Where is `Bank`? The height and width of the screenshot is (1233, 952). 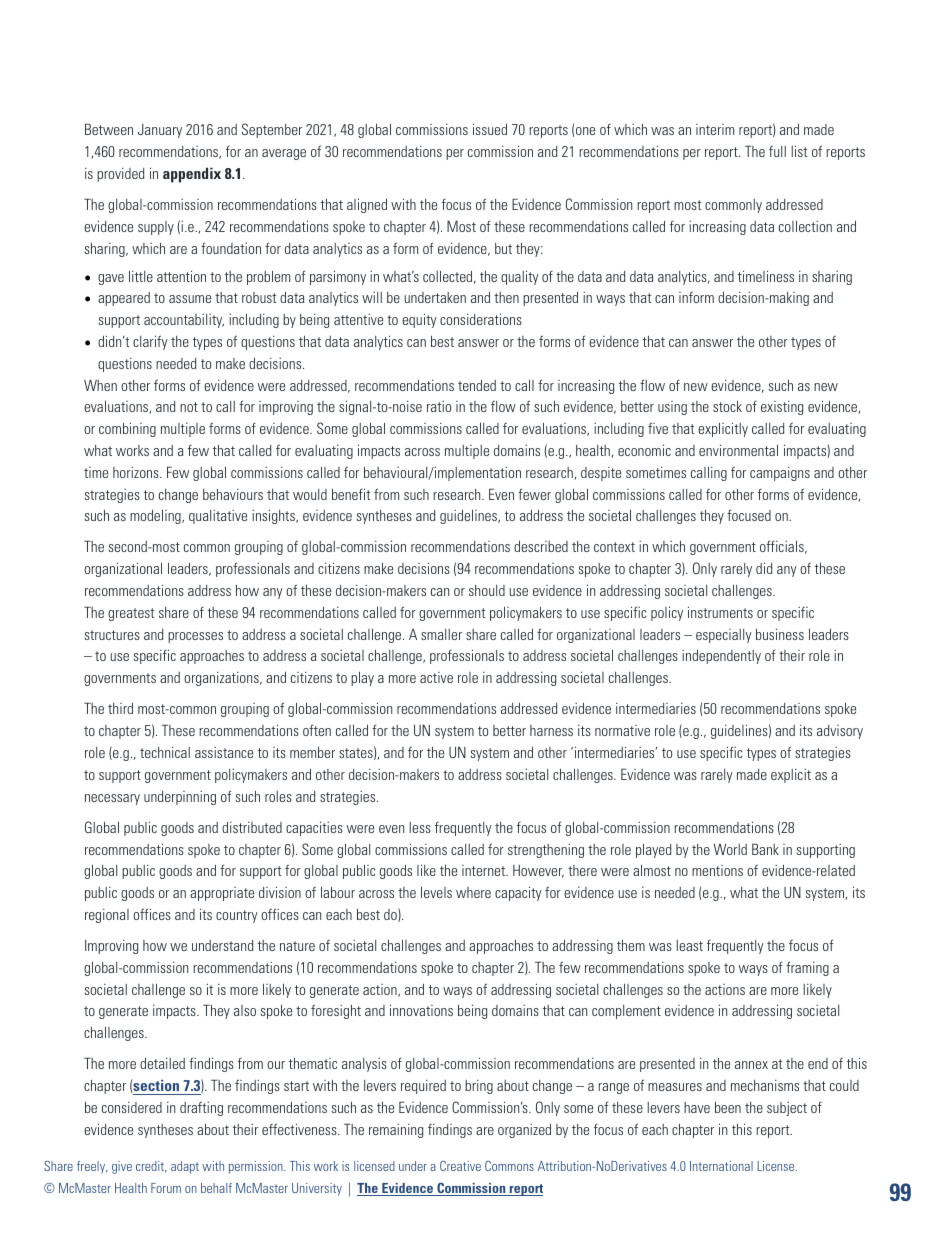
Bank is located at coordinates (765, 849).
